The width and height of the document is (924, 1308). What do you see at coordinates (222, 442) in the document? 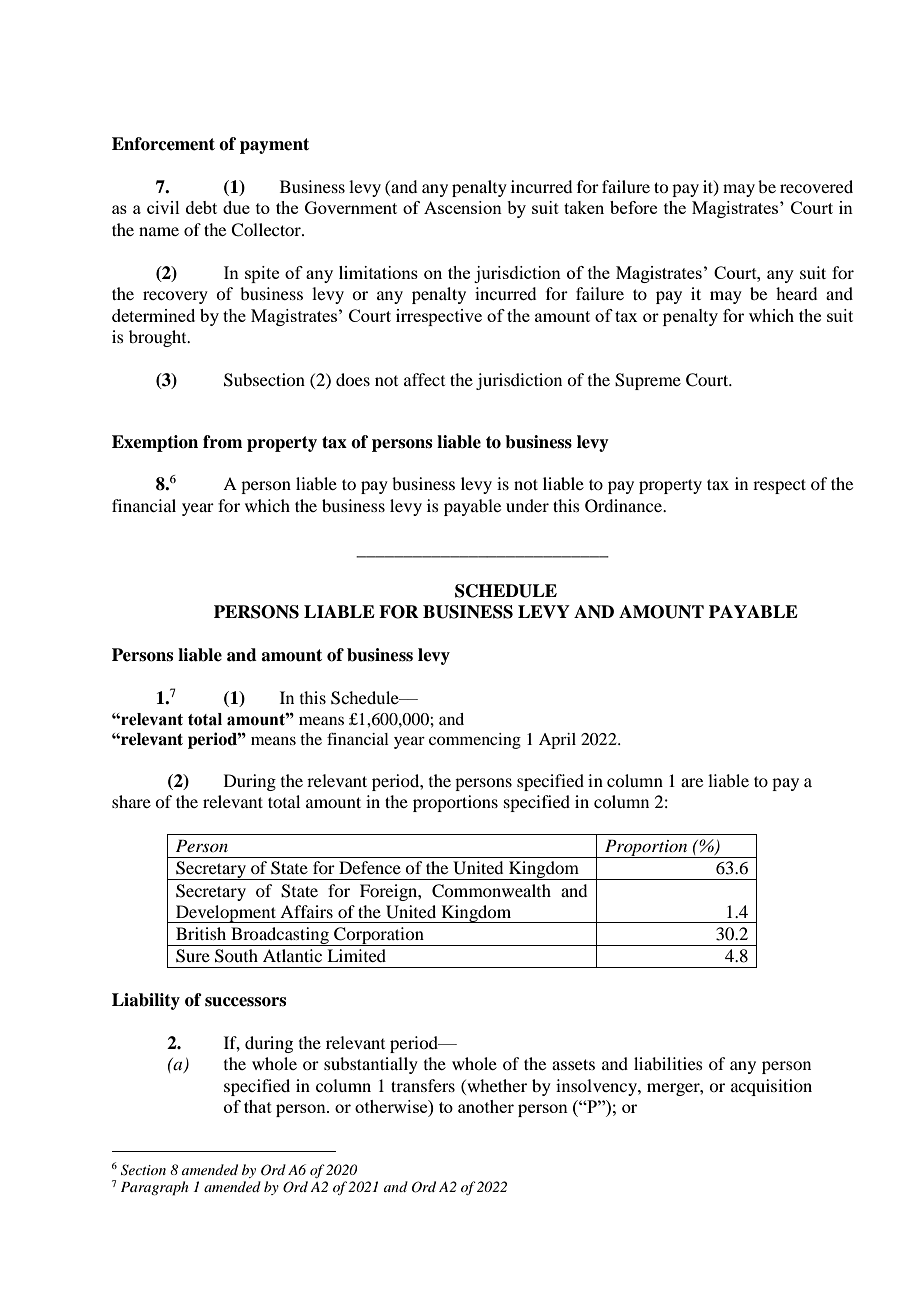
I see `from` at bounding box center [222, 442].
